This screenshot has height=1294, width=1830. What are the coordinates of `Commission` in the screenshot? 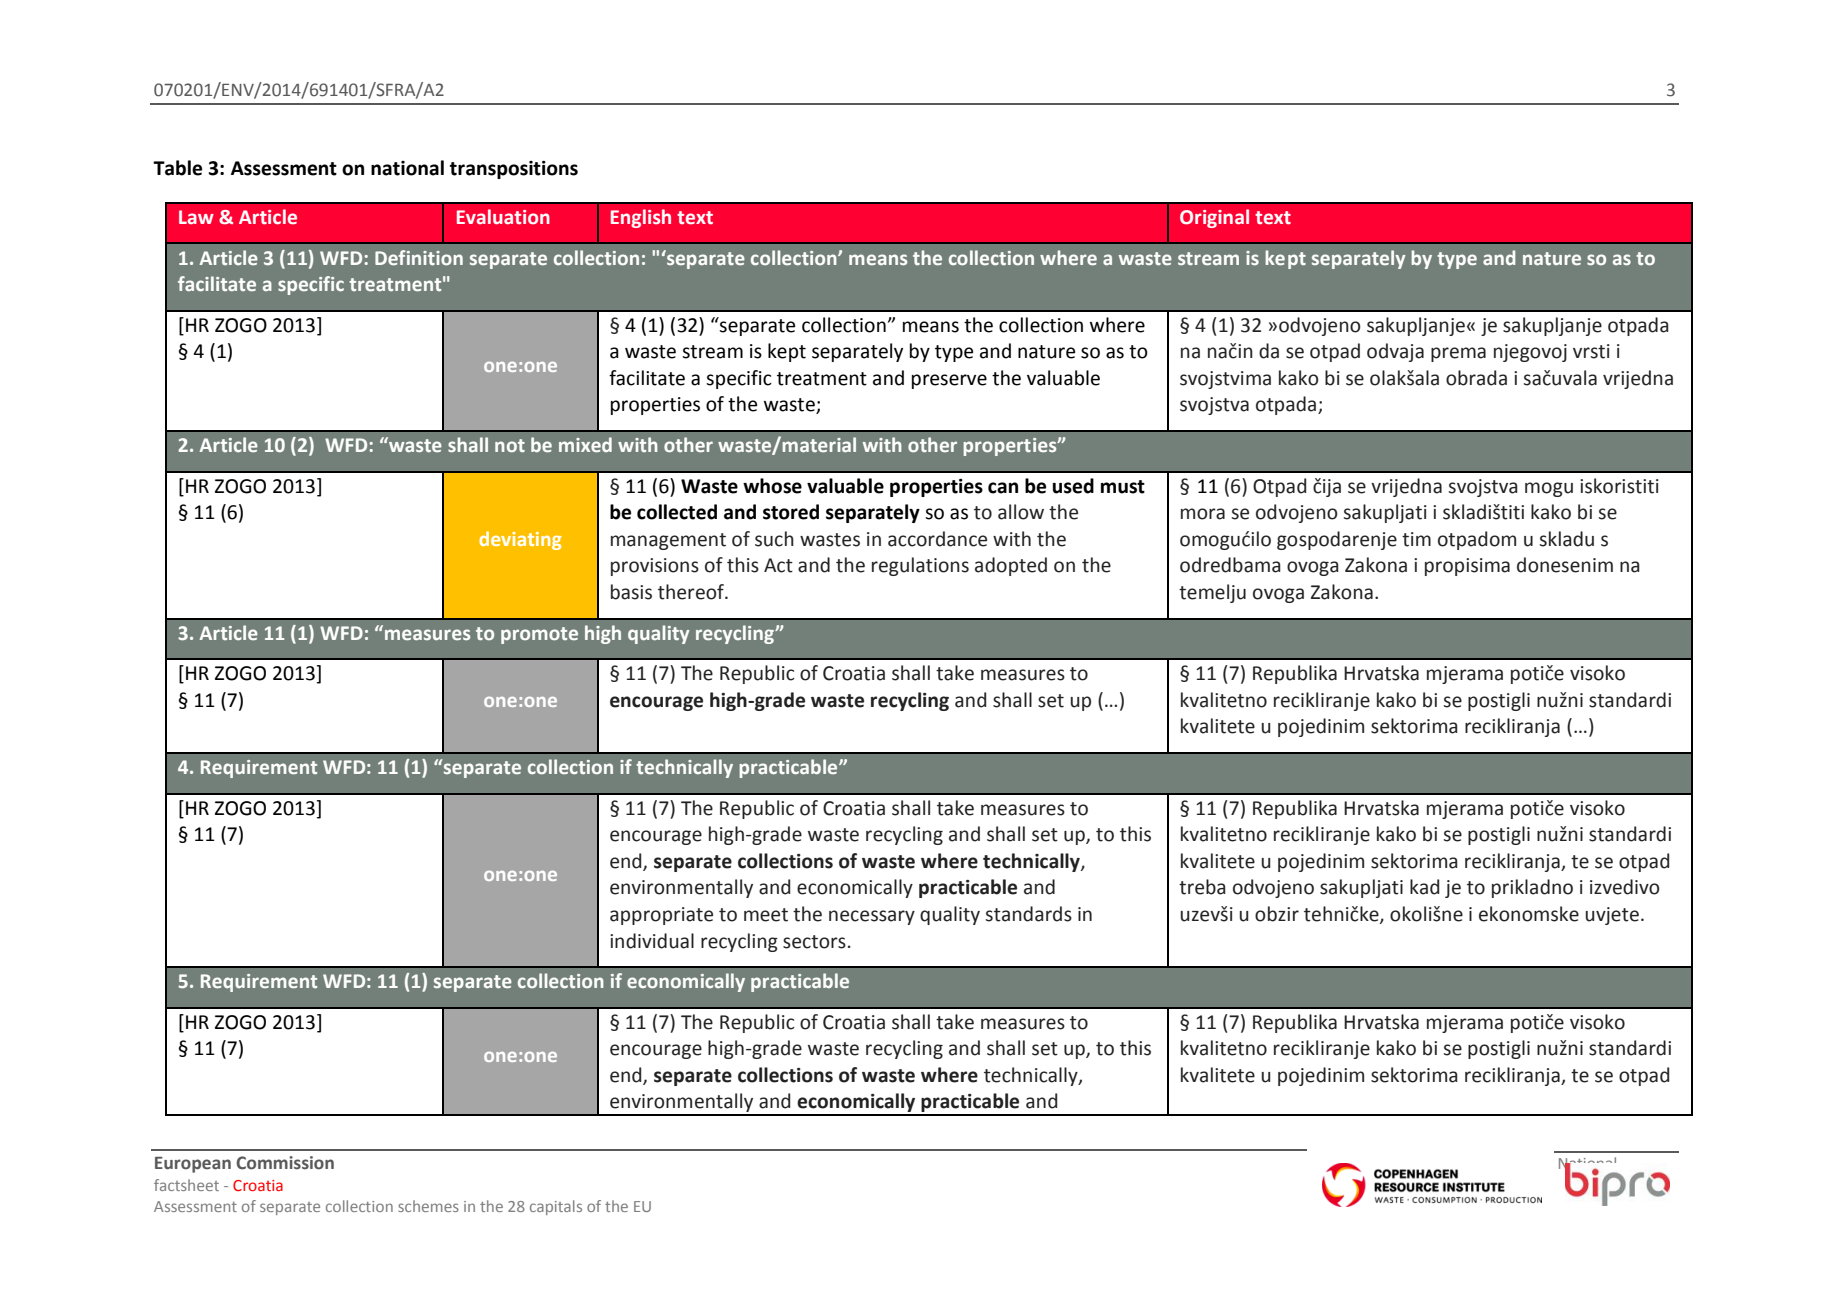 It's located at (285, 1163).
